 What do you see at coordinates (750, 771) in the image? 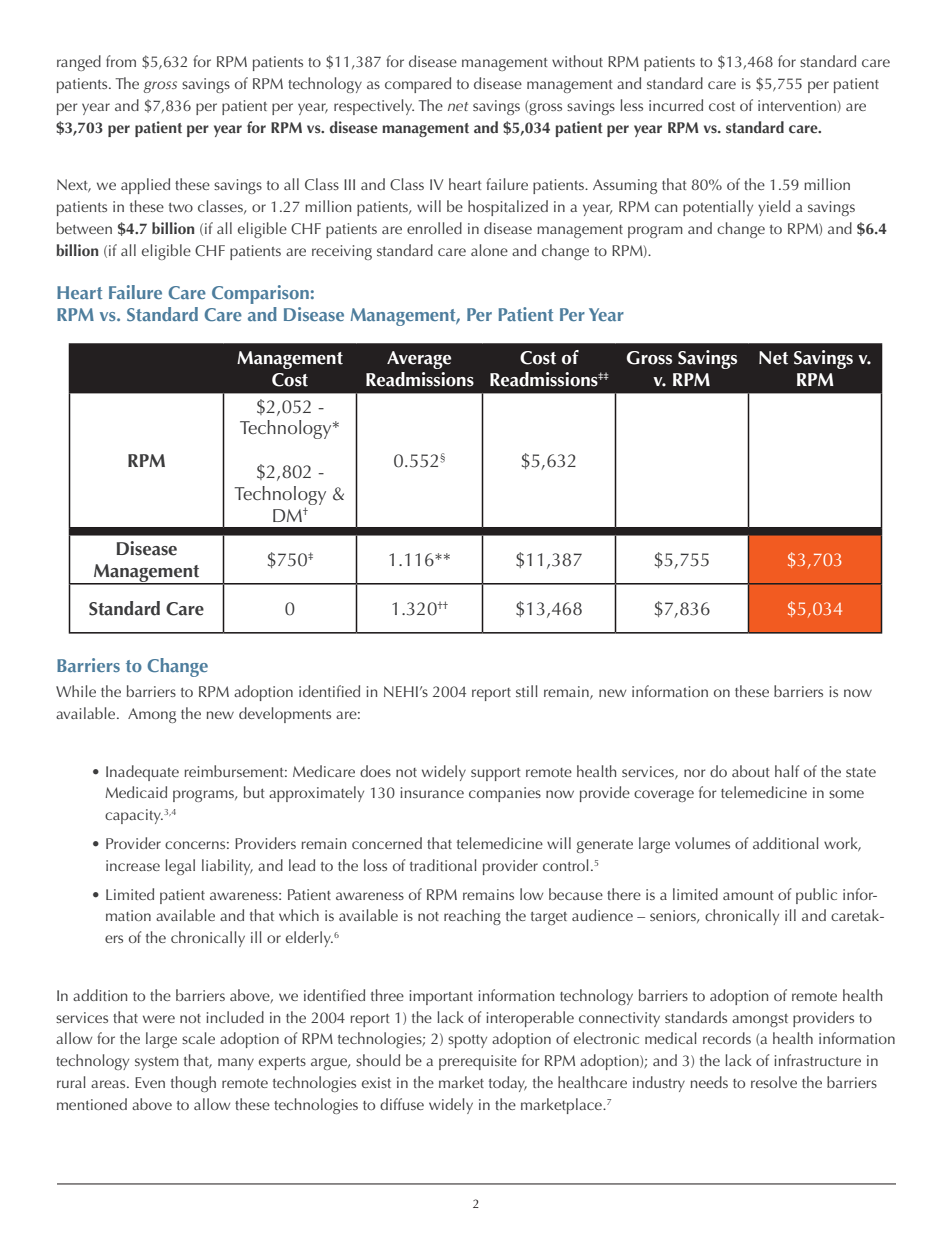
I see `about` at bounding box center [750, 771].
